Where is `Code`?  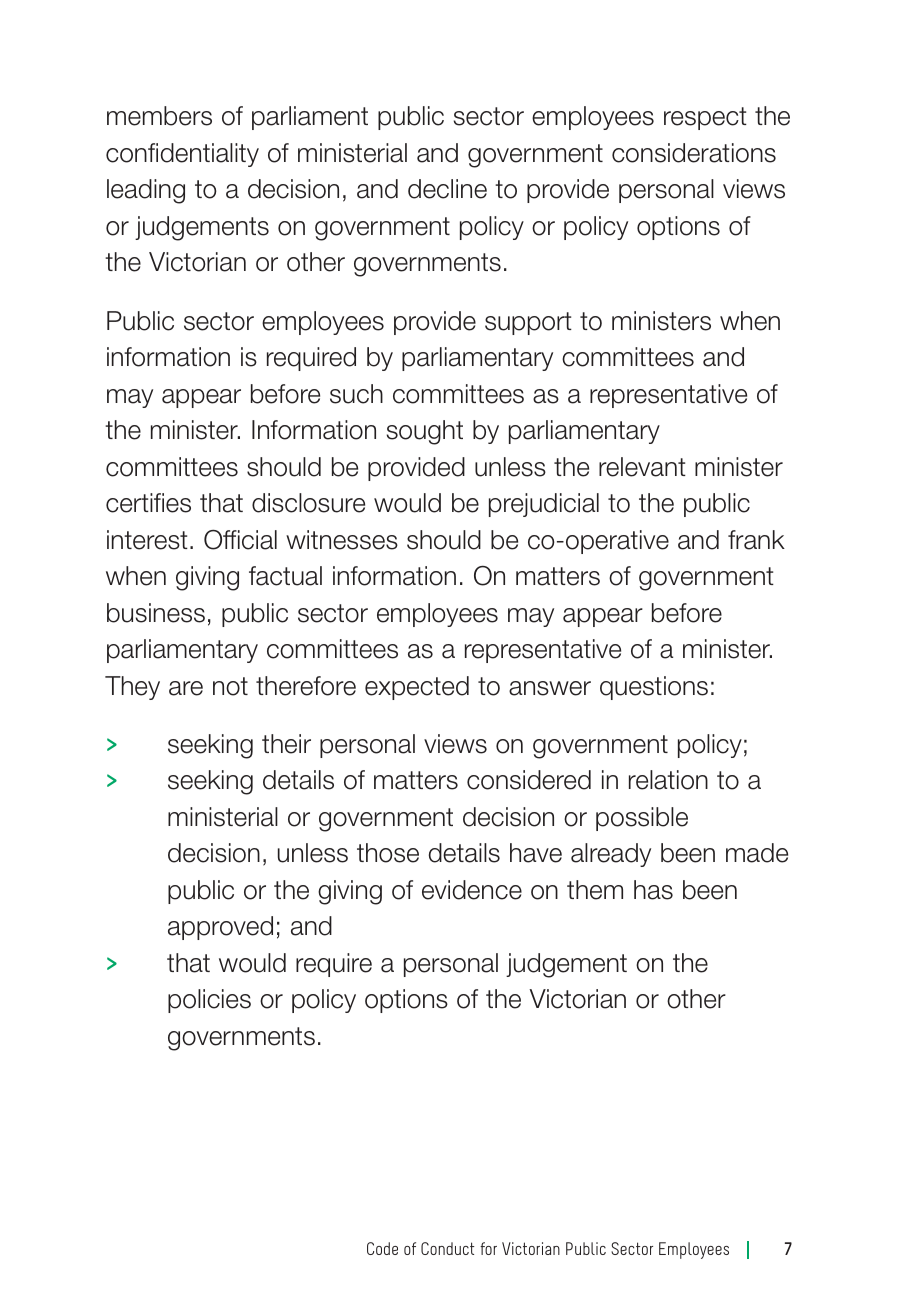 Code is located at coordinates (382, 1248).
